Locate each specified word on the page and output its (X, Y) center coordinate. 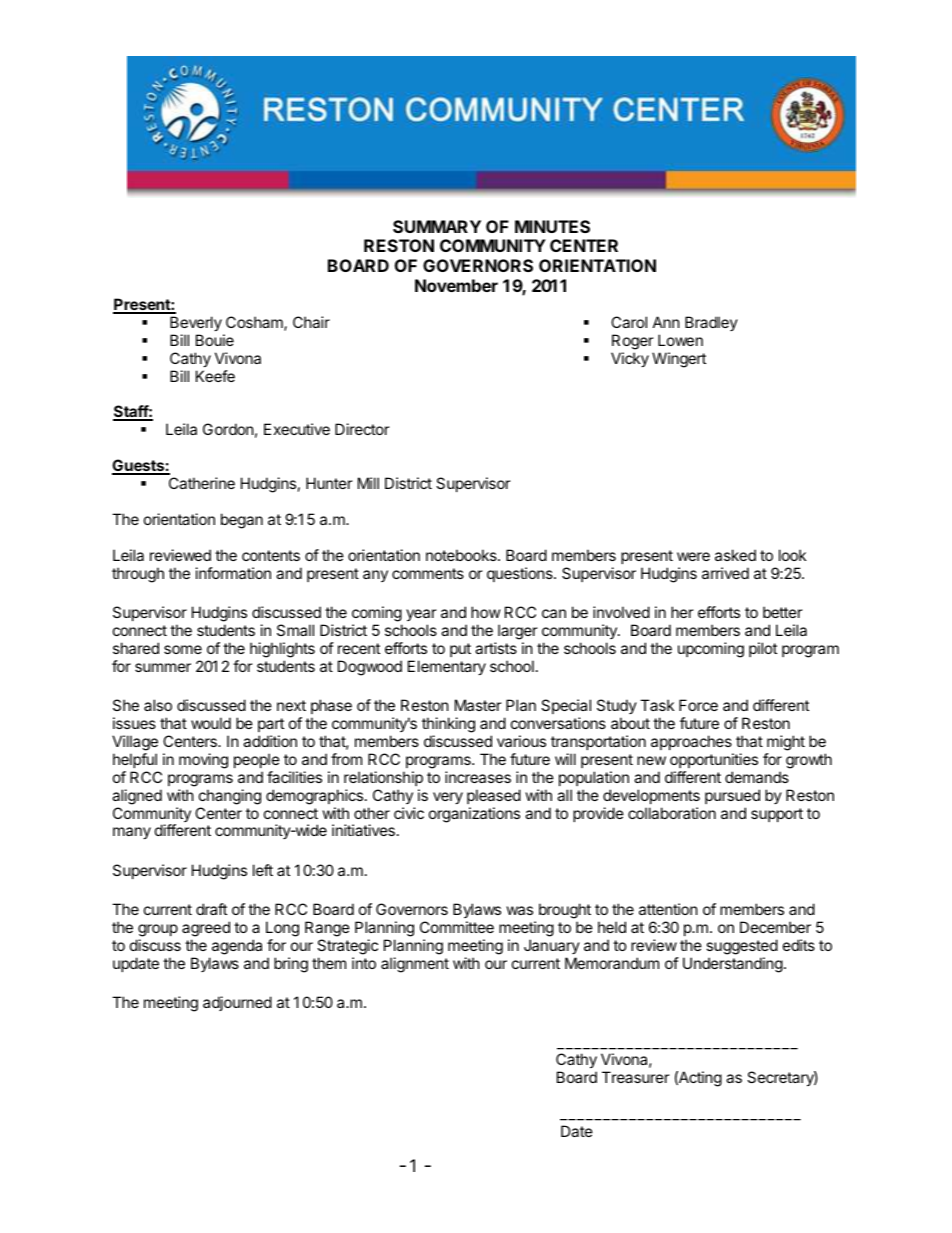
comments (428, 573)
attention (668, 909)
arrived (725, 573)
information (233, 573)
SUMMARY (437, 226)
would (211, 723)
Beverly (196, 323)
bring (291, 965)
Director (362, 429)
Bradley (711, 323)
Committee (457, 927)
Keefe (215, 376)
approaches (691, 742)
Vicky (630, 359)
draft (211, 909)
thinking (448, 725)
